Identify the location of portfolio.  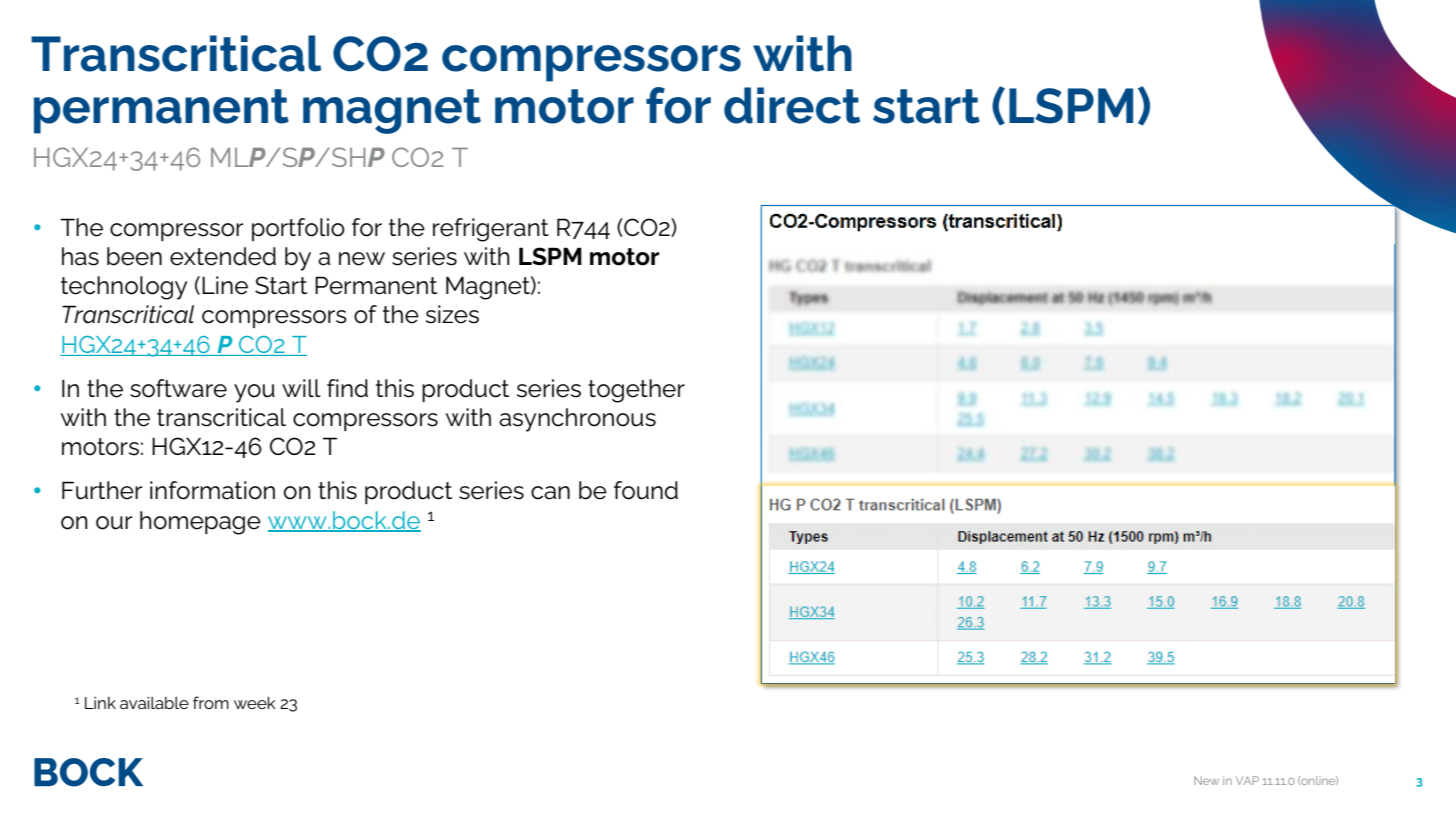
(298, 229).
